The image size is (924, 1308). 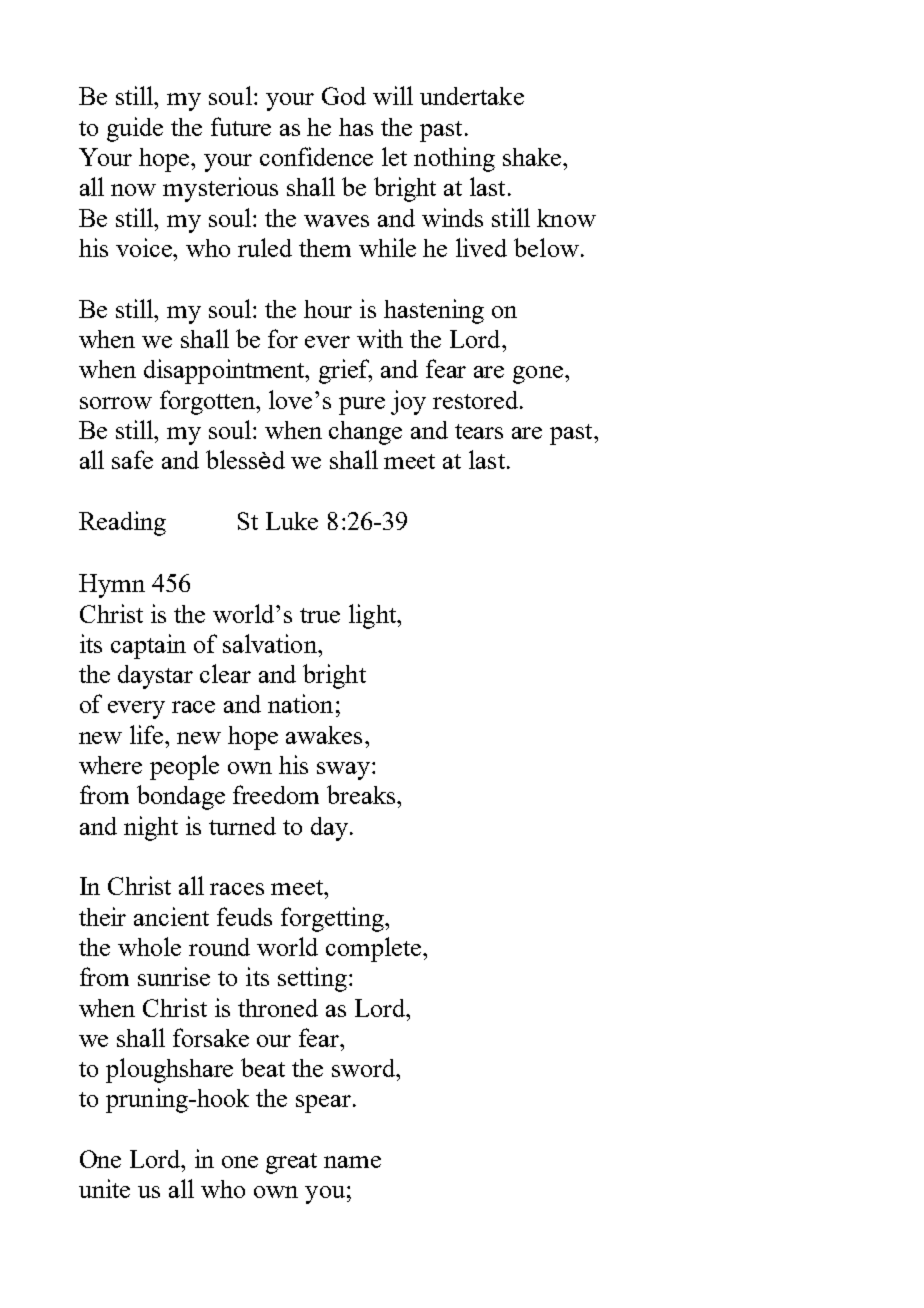 What do you see at coordinates (365, 1068) in the screenshot?
I see `sword` at bounding box center [365, 1068].
